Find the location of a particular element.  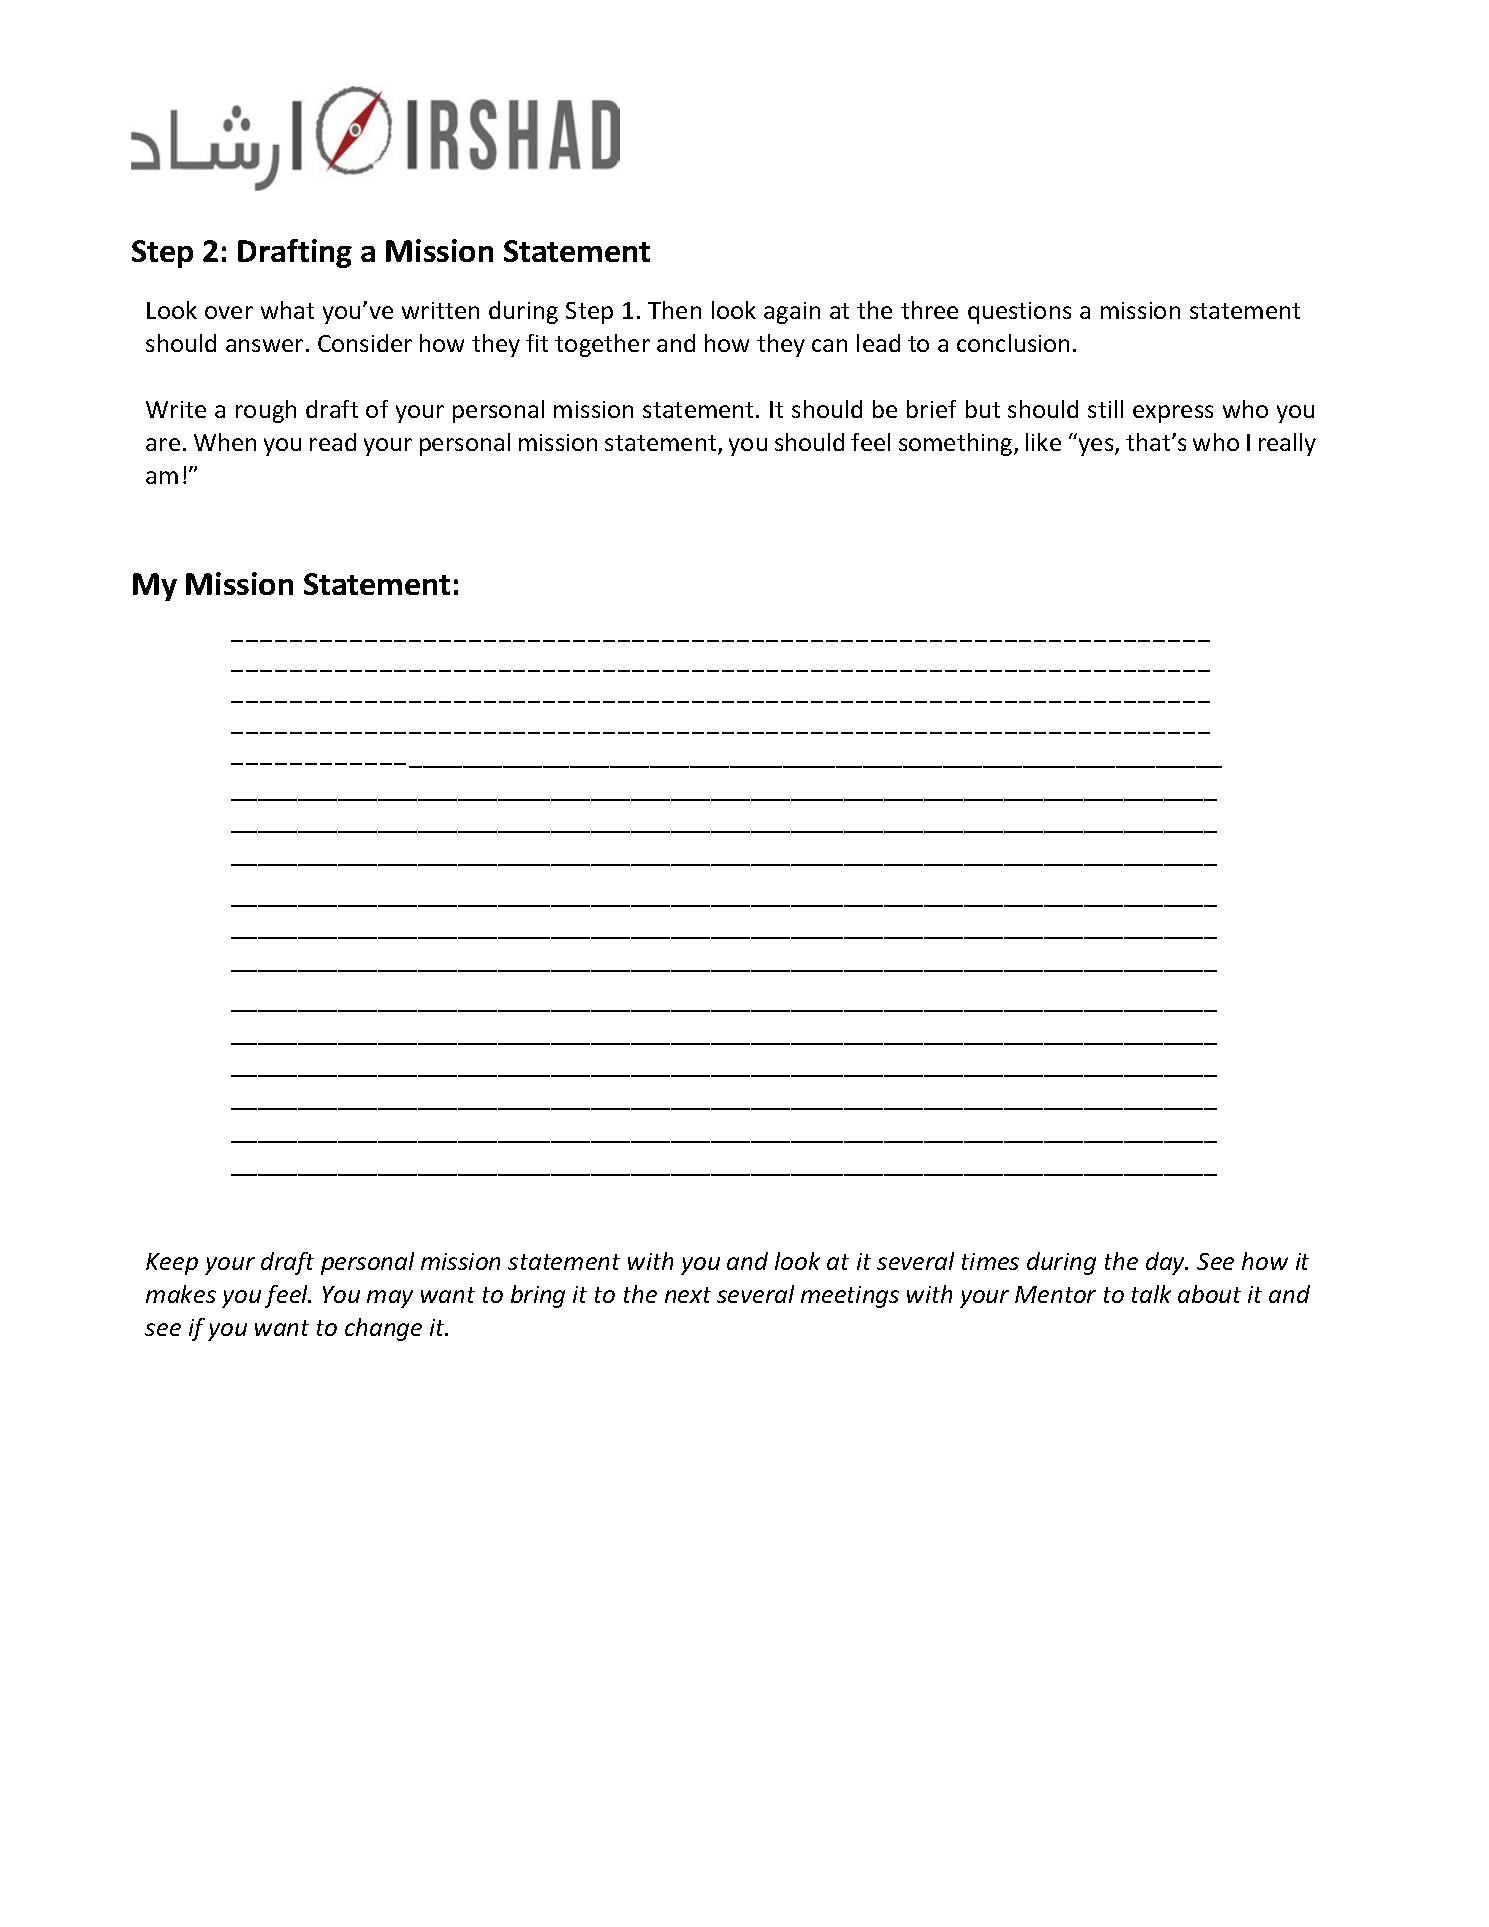

Keep is located at coordinates (172, 1264).
